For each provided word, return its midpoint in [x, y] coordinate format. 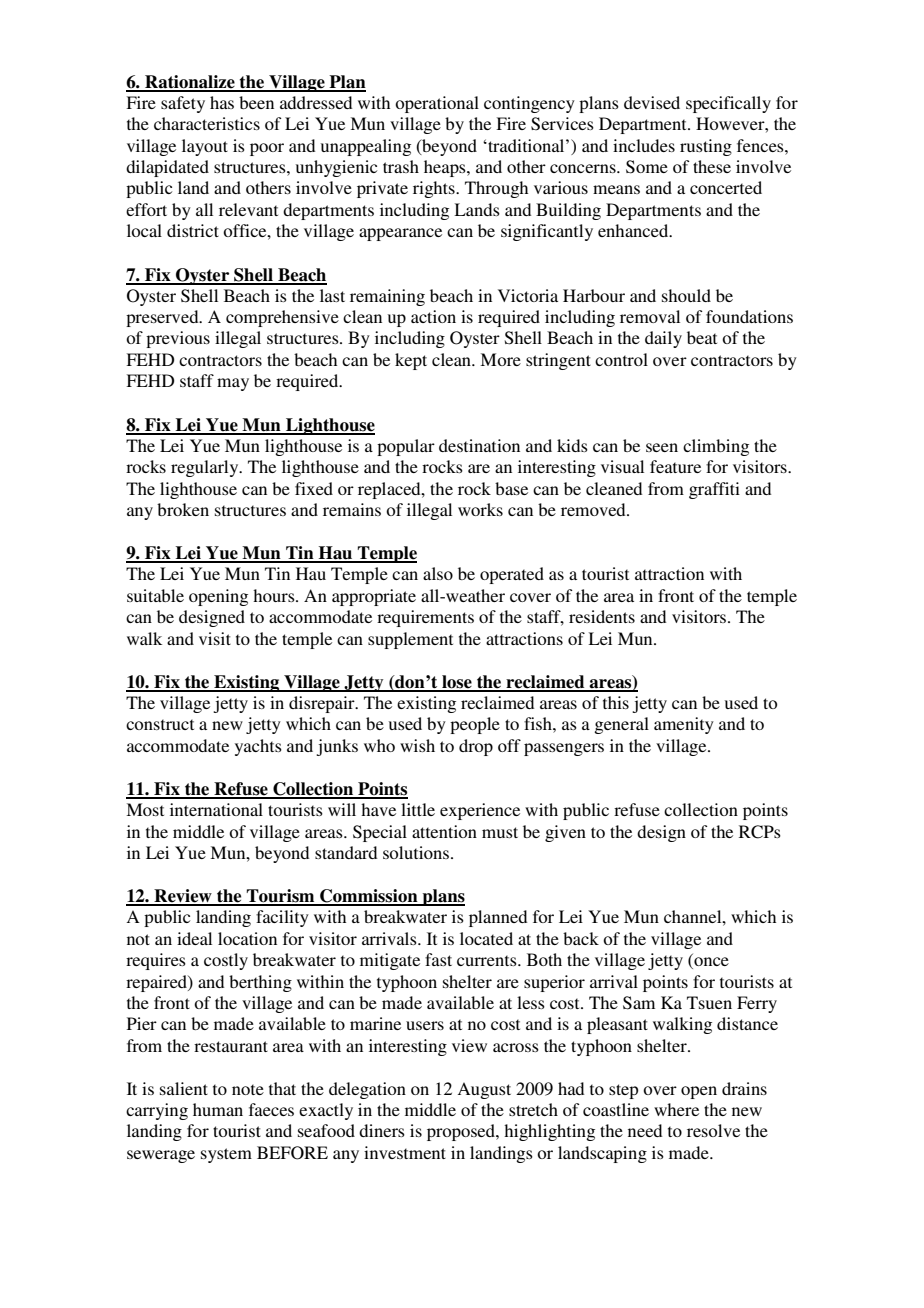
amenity [684, 725]
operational [437, 104]
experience [480, 811]
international [216, 809]
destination [479, 445]
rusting [706, 147]
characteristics [207, 123]
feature [675, 466]
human [218, 1109]
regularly [206, 468]
